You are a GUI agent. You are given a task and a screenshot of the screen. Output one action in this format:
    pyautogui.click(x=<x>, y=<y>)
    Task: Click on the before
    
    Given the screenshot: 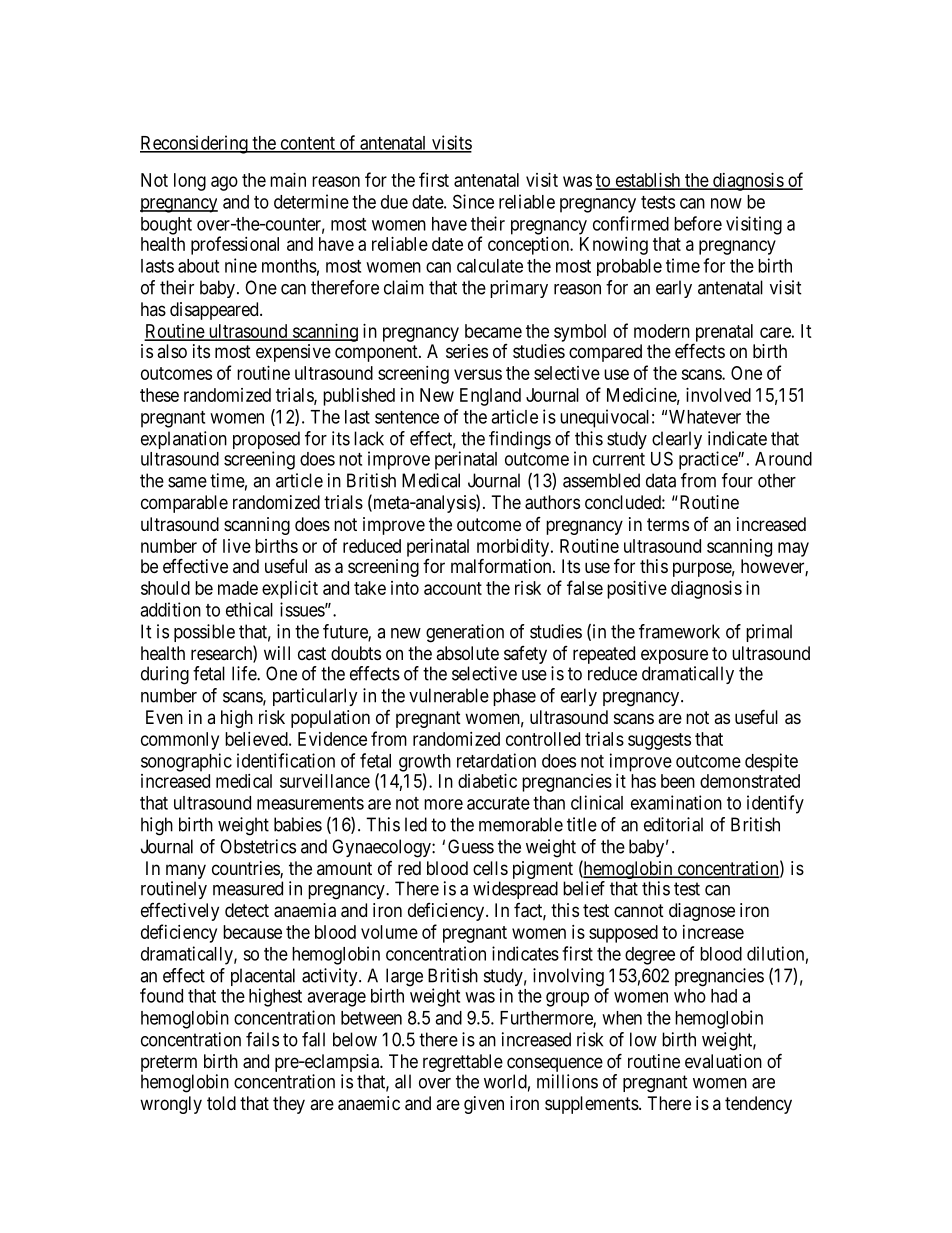 What is the action you would take?
    pyautogui.click(x=698, y=223)
